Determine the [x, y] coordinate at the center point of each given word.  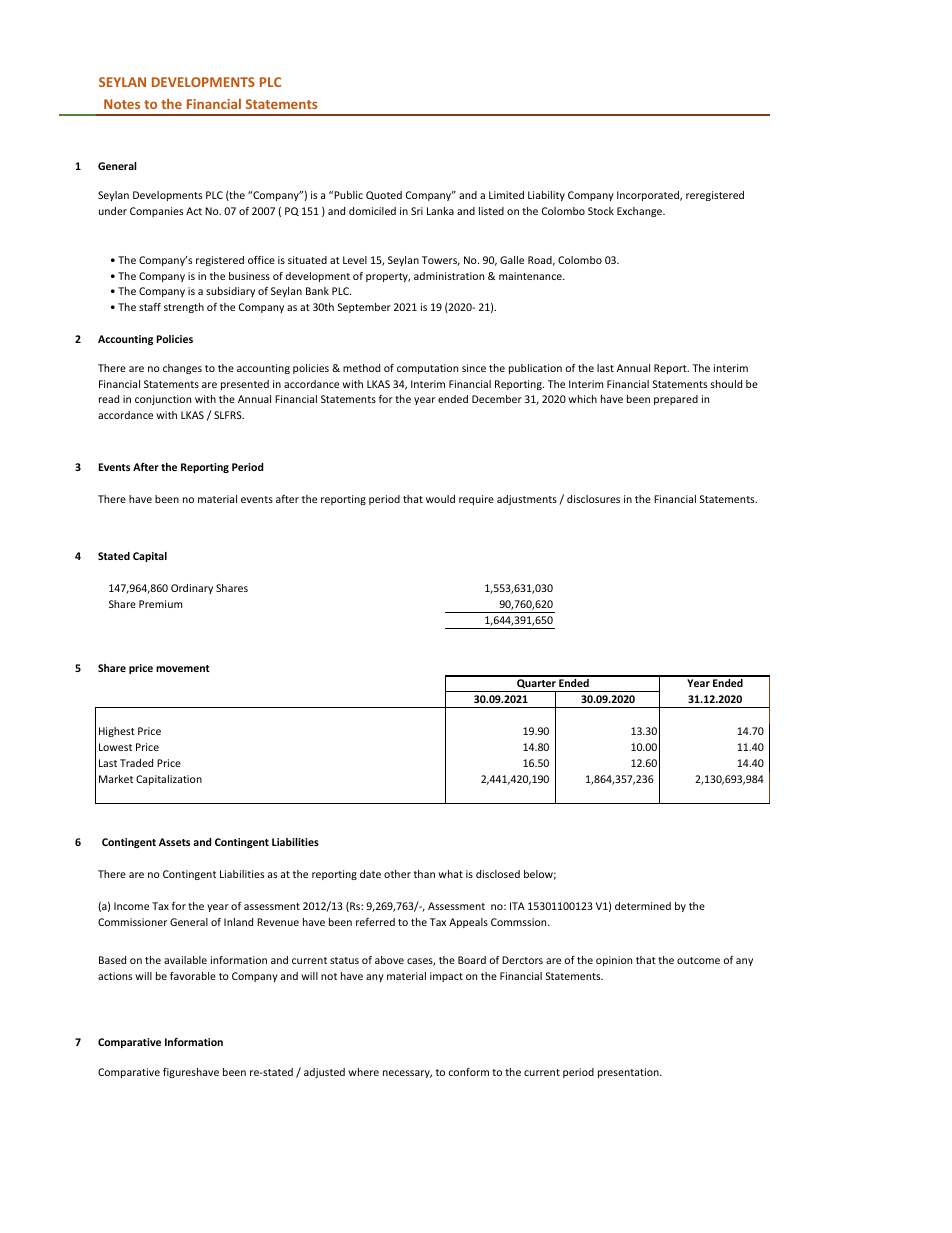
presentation [629, 1073]
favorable [193, 976]
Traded [136, 763]
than [424, 874]
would [440, 499]
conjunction [163, 400]
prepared [676, 400]
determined [643, 906]
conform [469, 1072]
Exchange [641, 212]
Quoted [384, 195]
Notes [122, 104]
